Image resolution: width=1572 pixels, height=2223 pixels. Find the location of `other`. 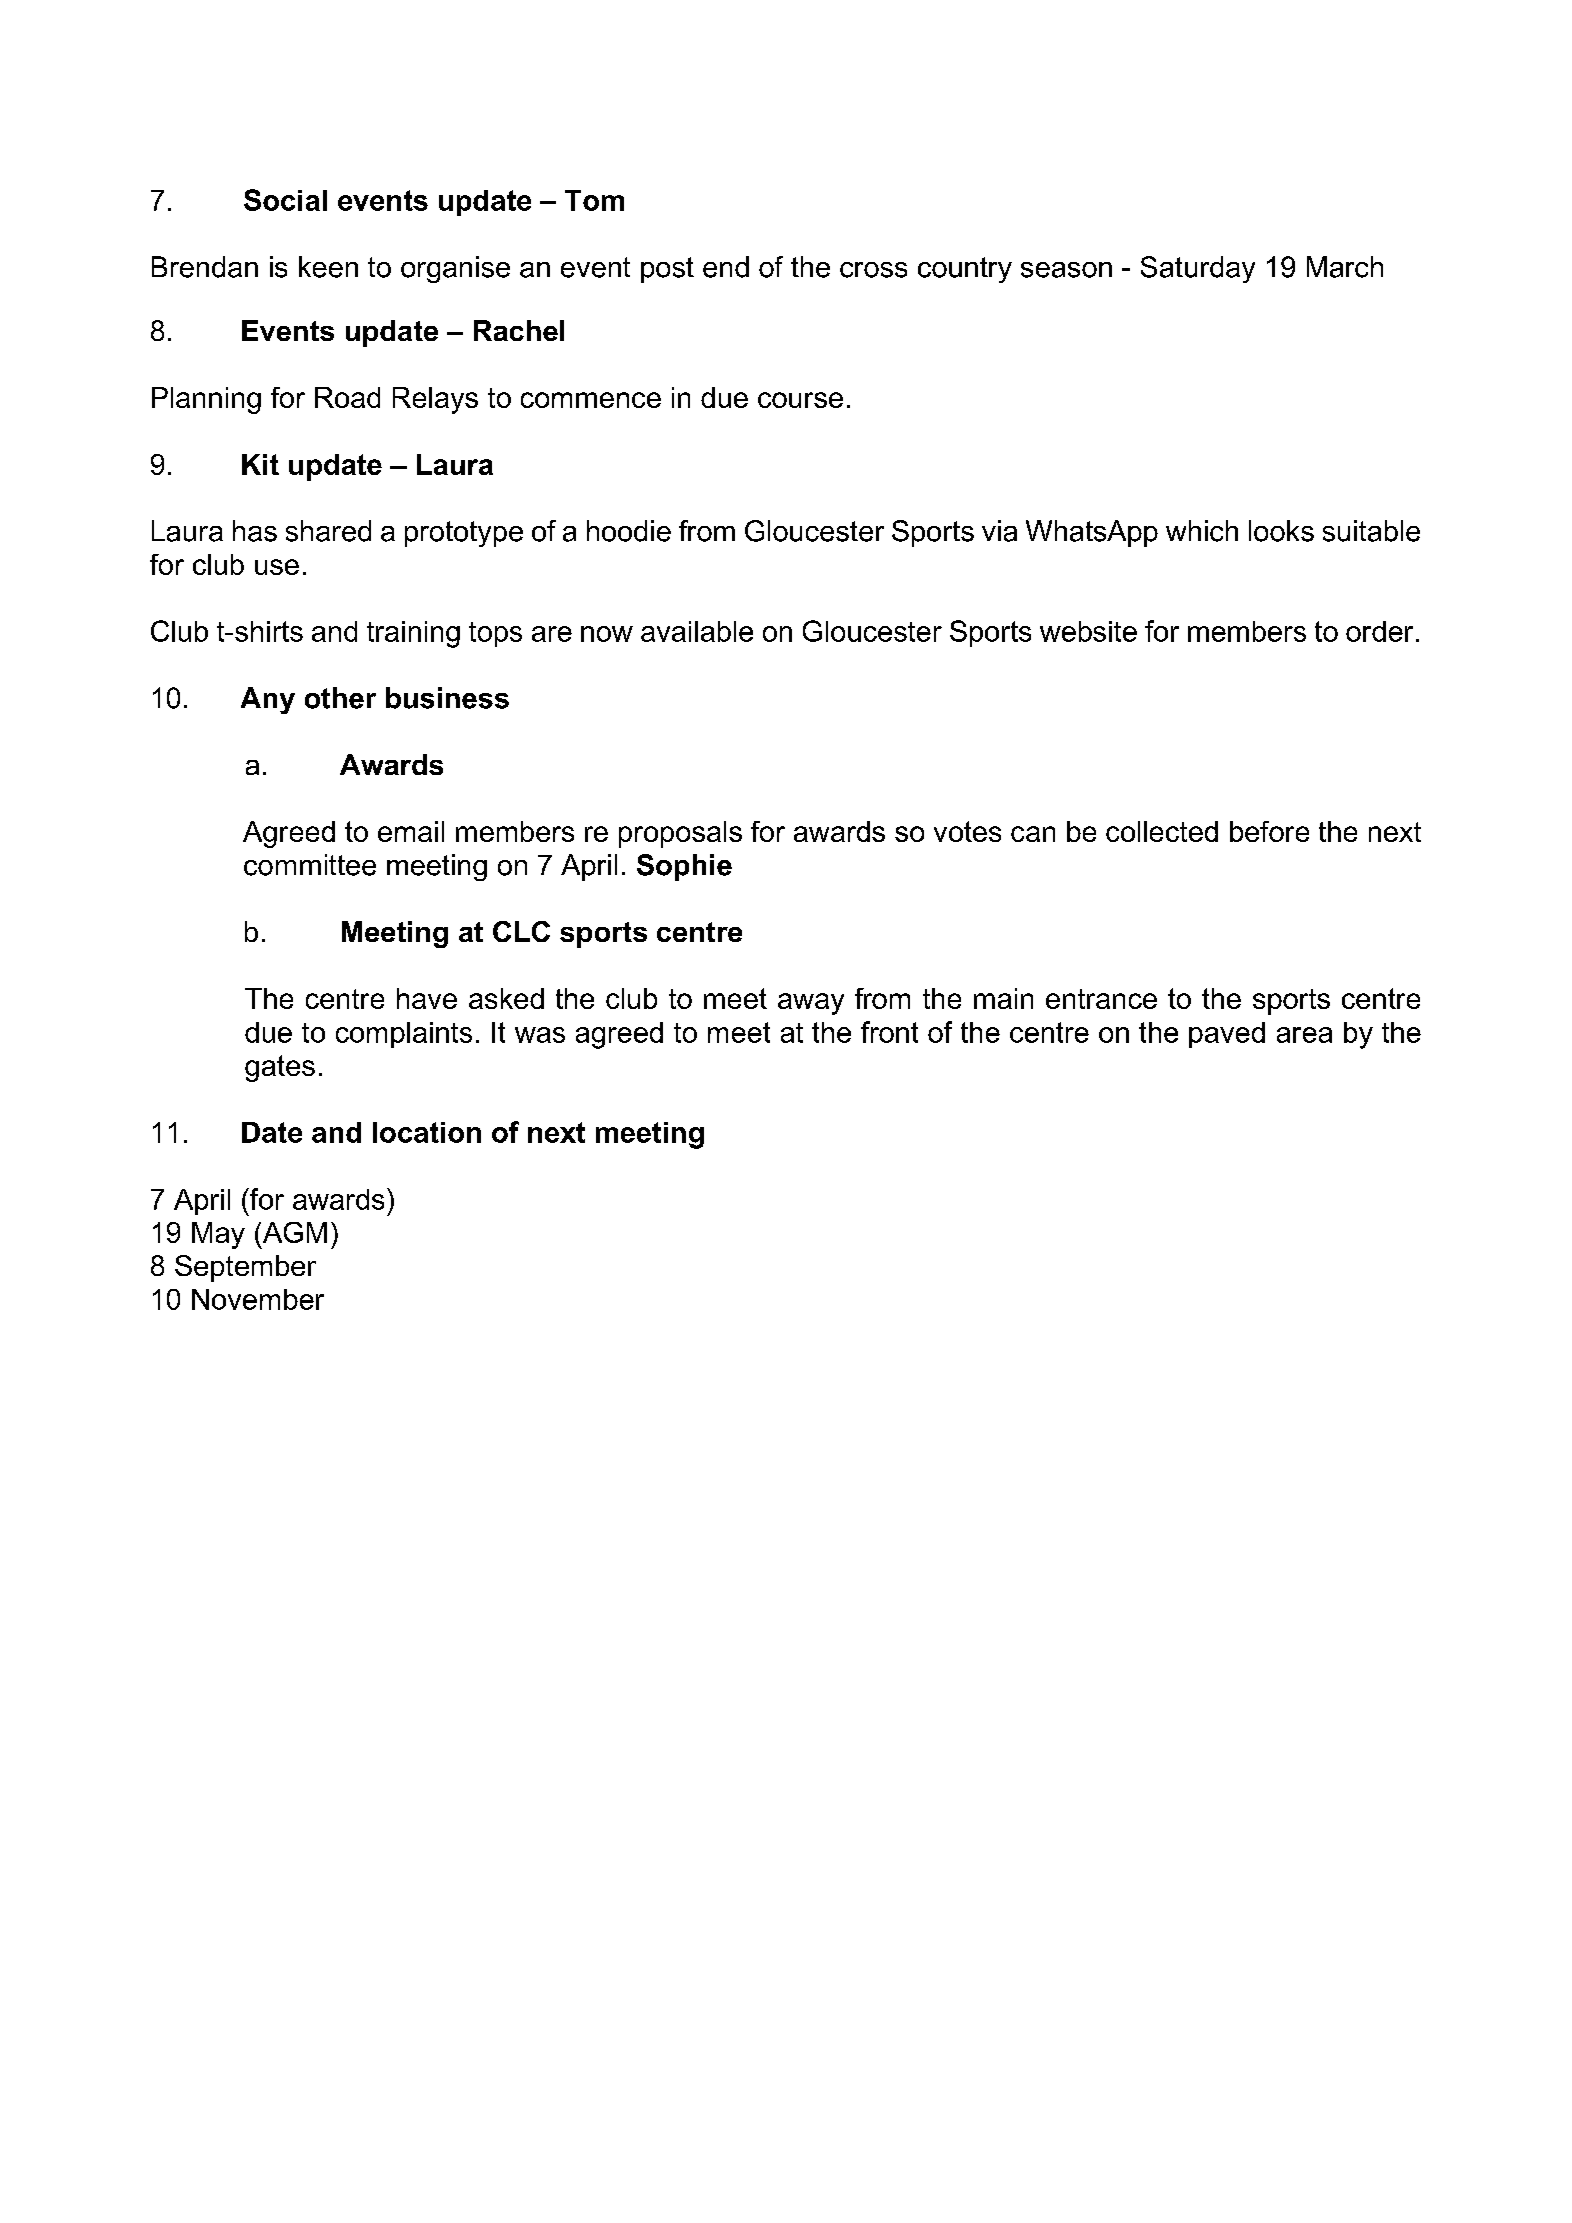

other is located at coordinates (340, 698).
